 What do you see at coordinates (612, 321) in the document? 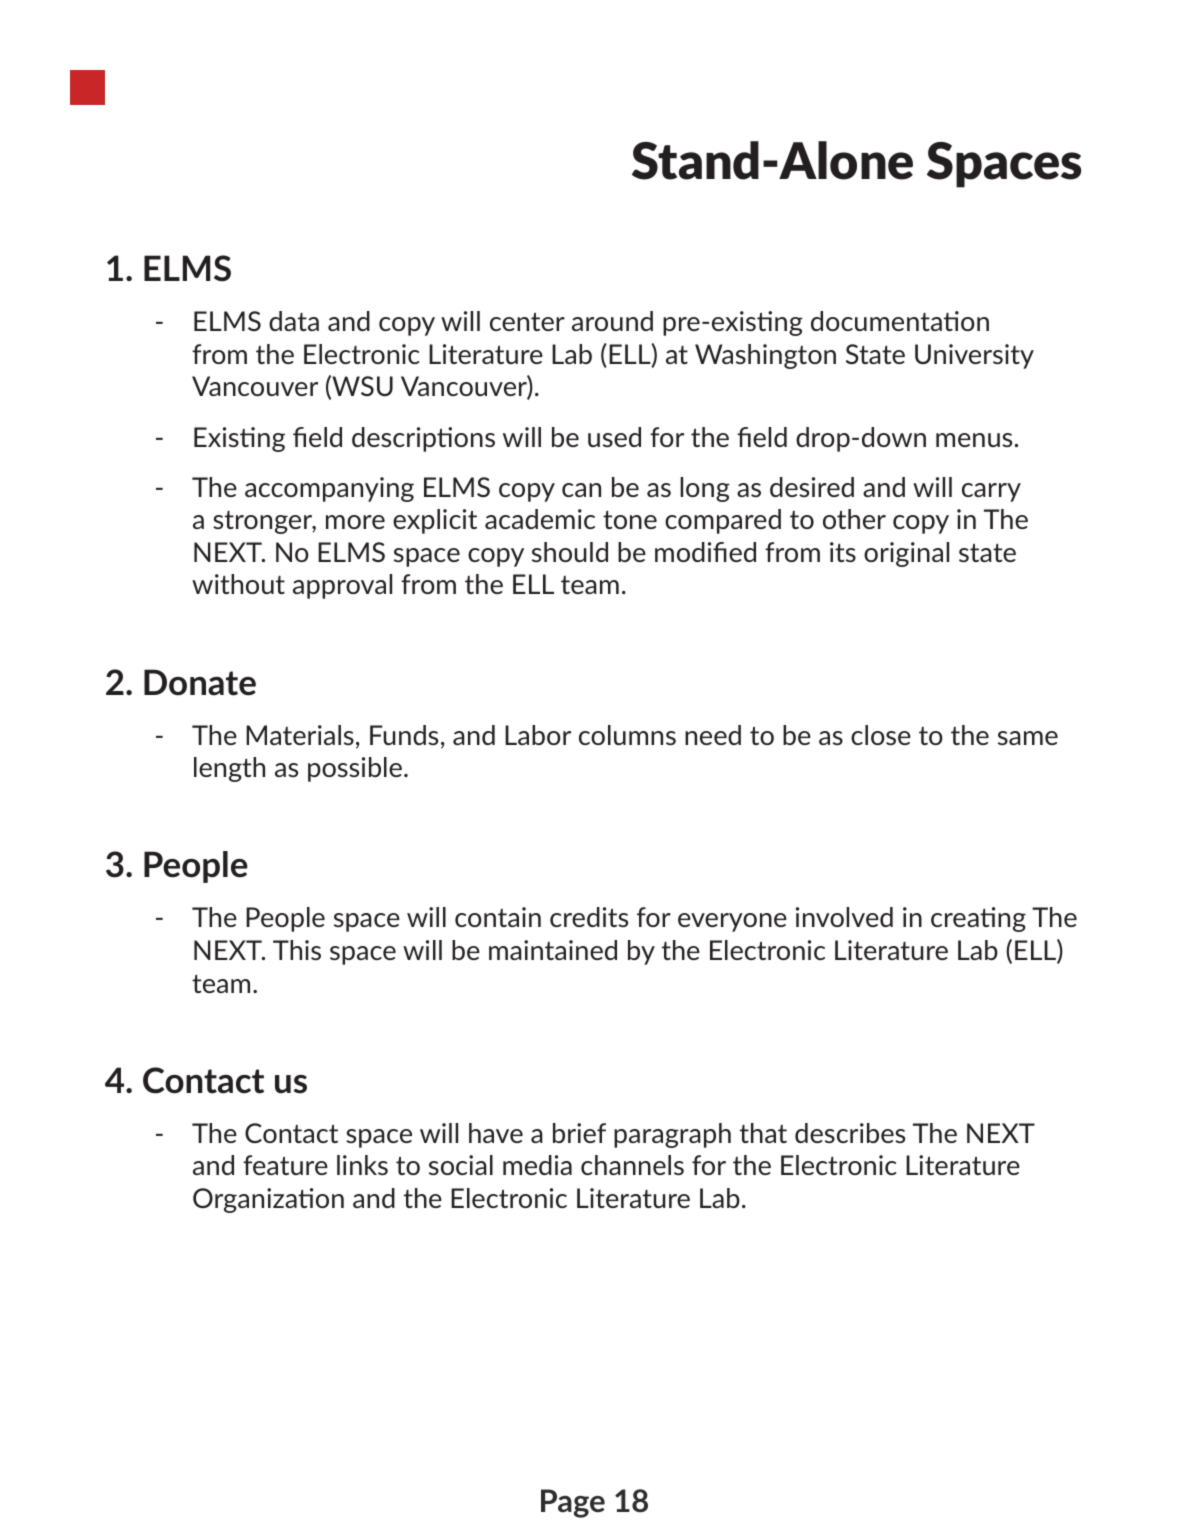
I see `around` at bounding box center [612, 321].
